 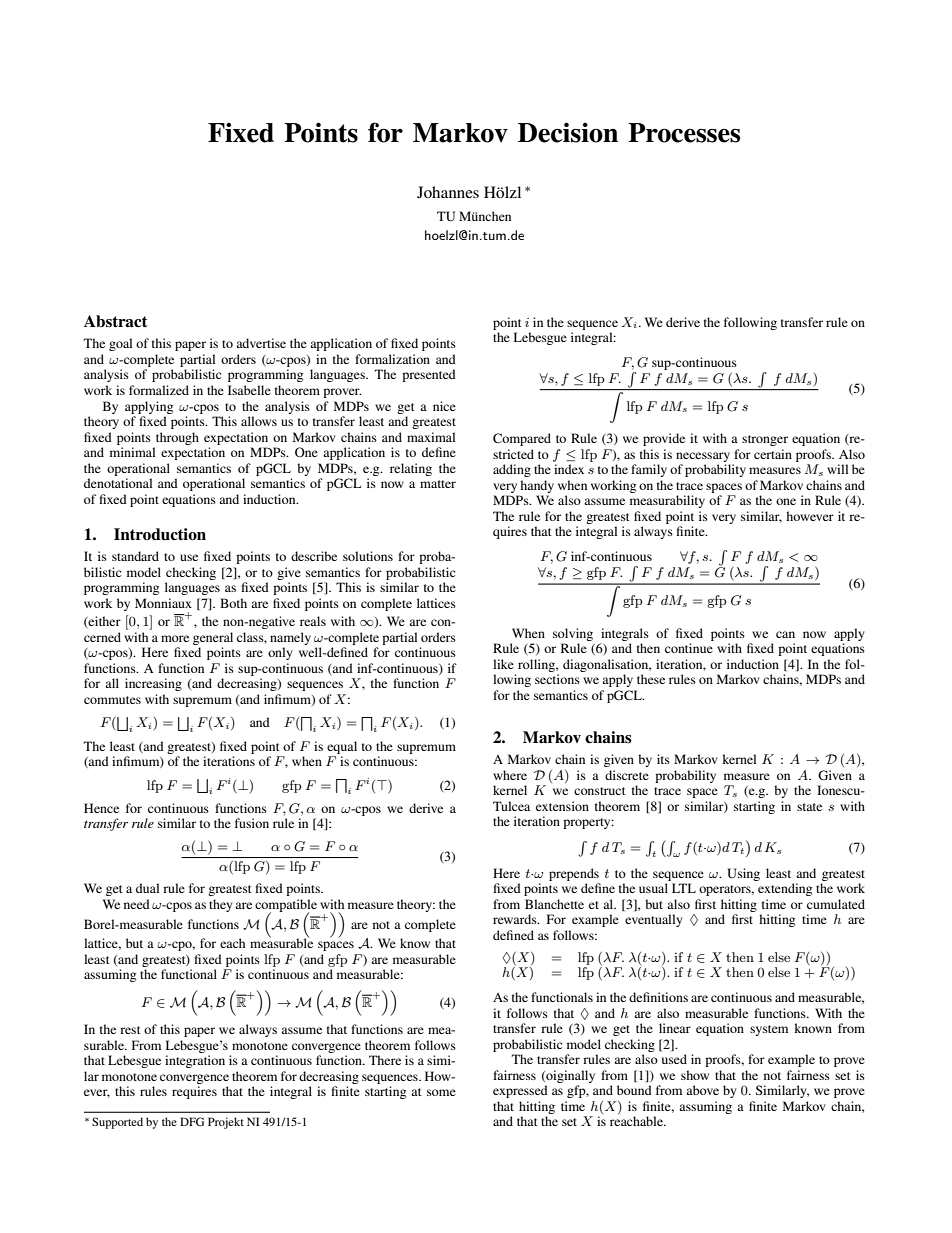 I want to click on DFG, so click(x=192, y=1121).
